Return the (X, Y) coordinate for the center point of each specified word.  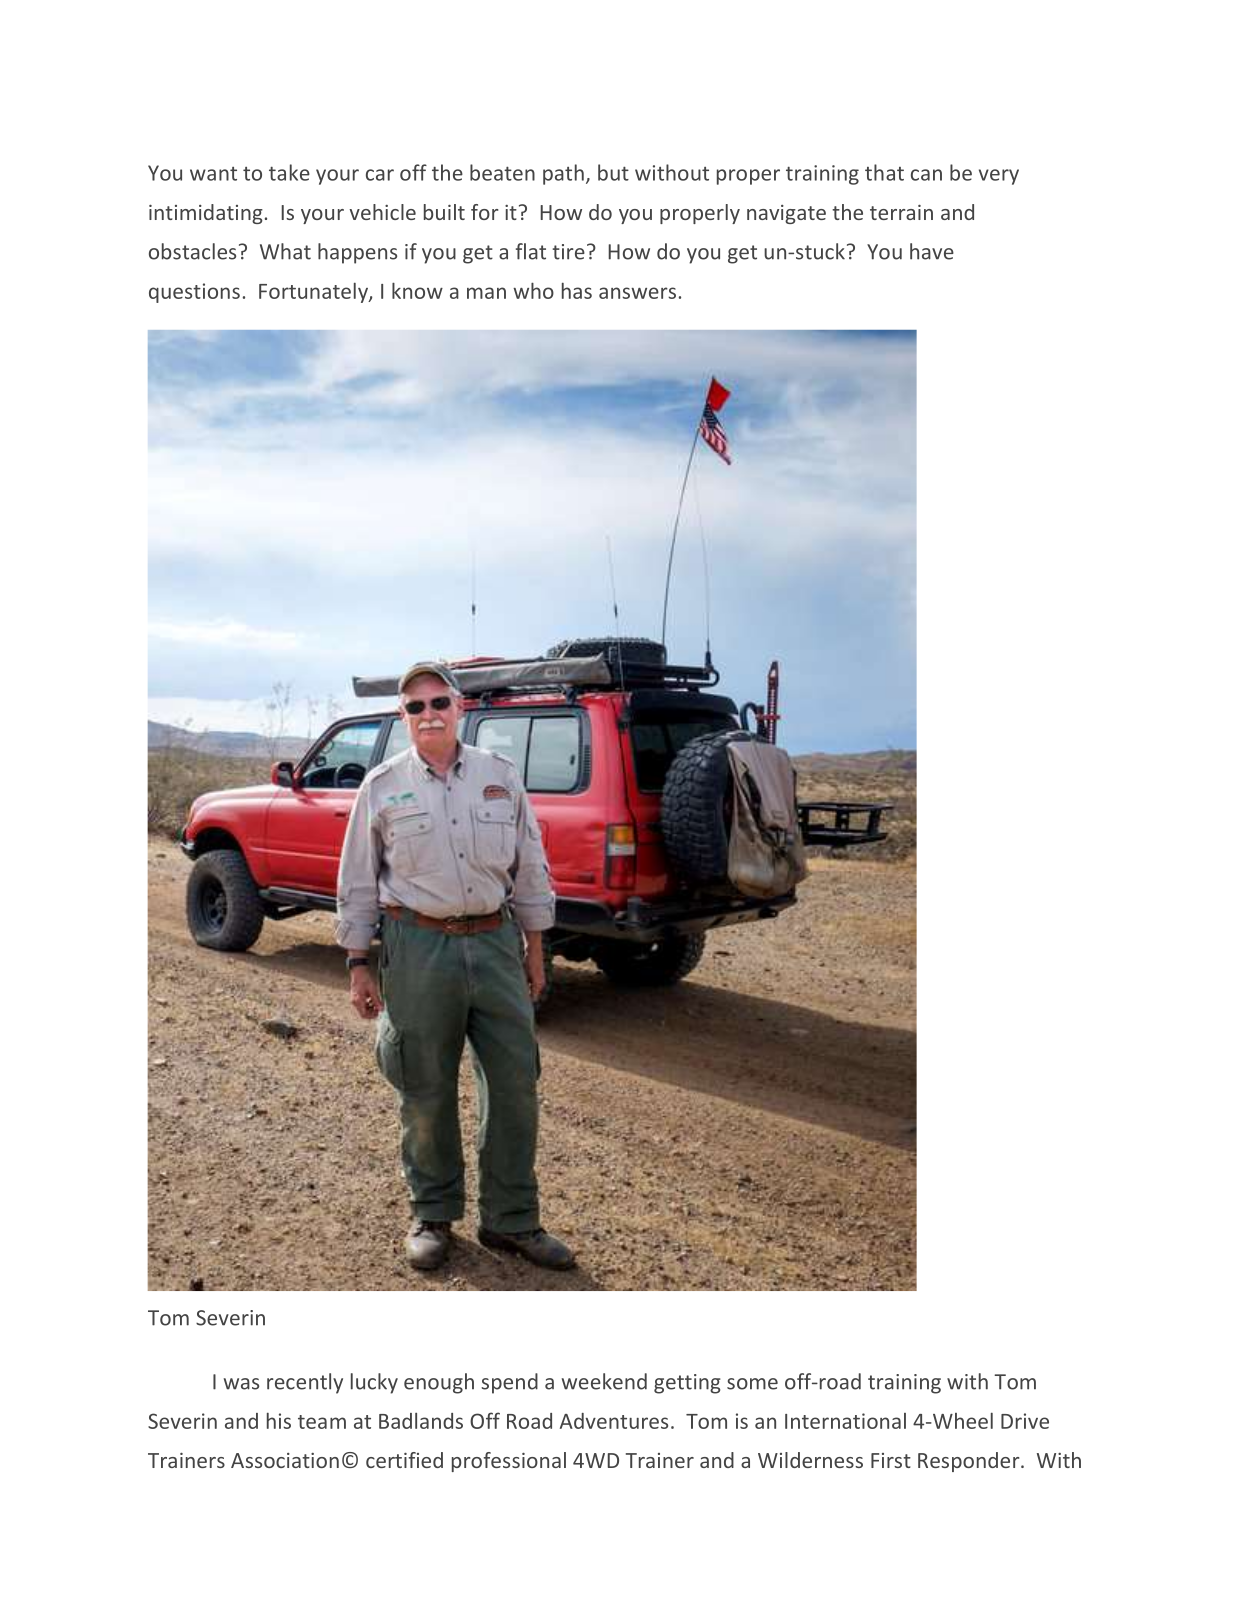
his (279, 1421)
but (613, 172)
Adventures (614, 1421)
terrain (901, 212)
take (289, 172)
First (891, 1460)
